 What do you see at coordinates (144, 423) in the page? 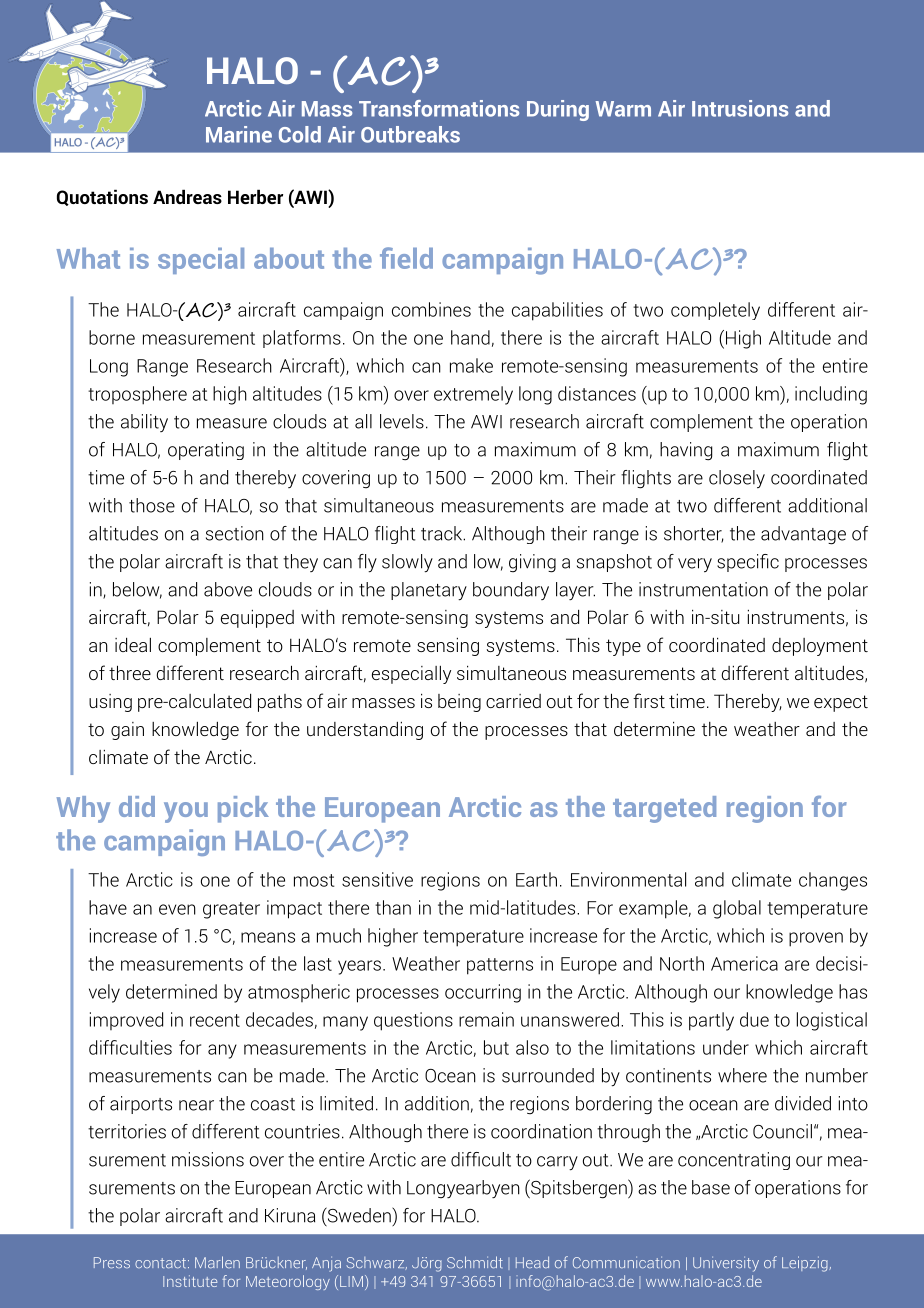
I see `ability` at bounding box center [144, 423].
